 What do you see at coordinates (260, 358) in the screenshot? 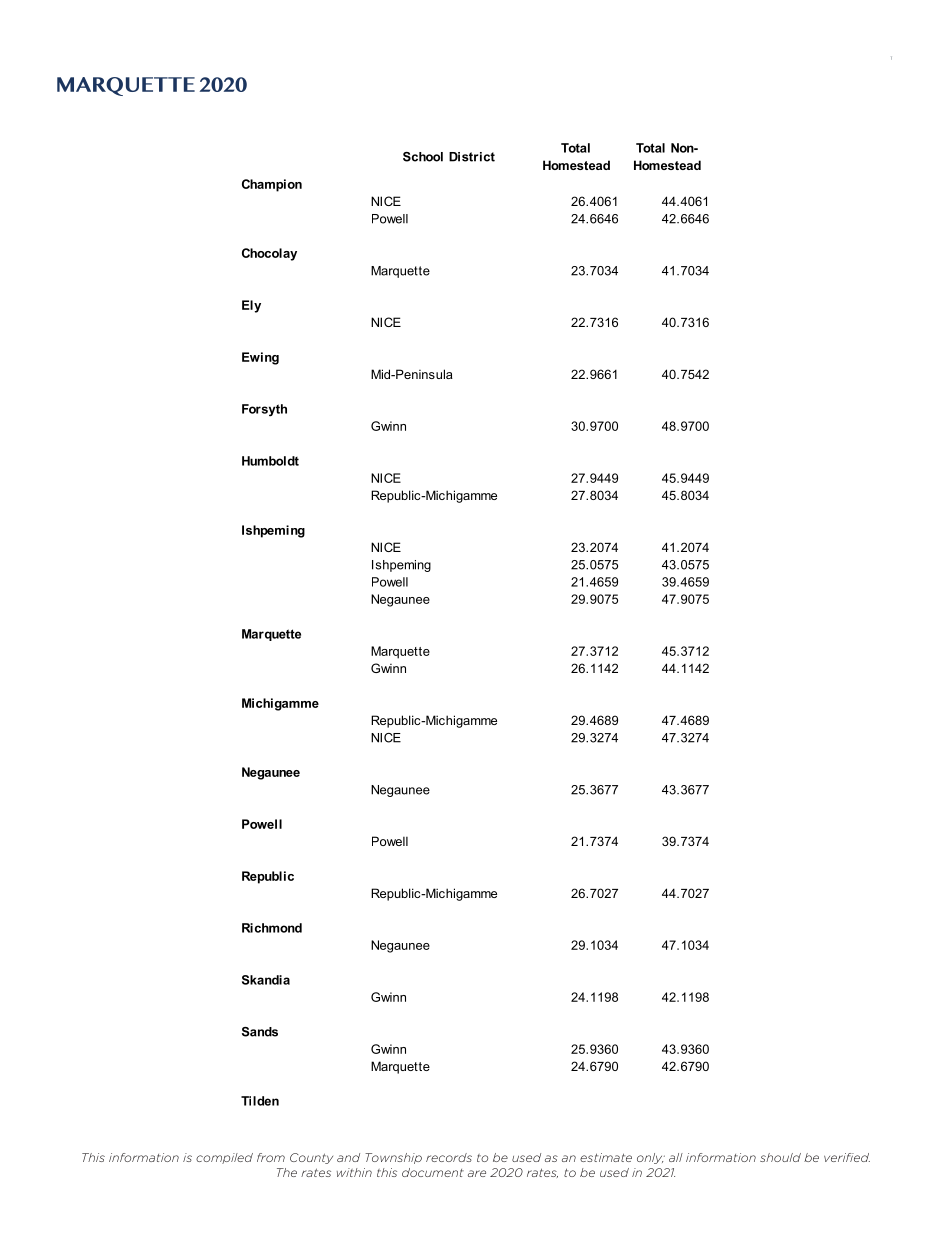
I see `Ewing` at bounding box center [260, 358].
